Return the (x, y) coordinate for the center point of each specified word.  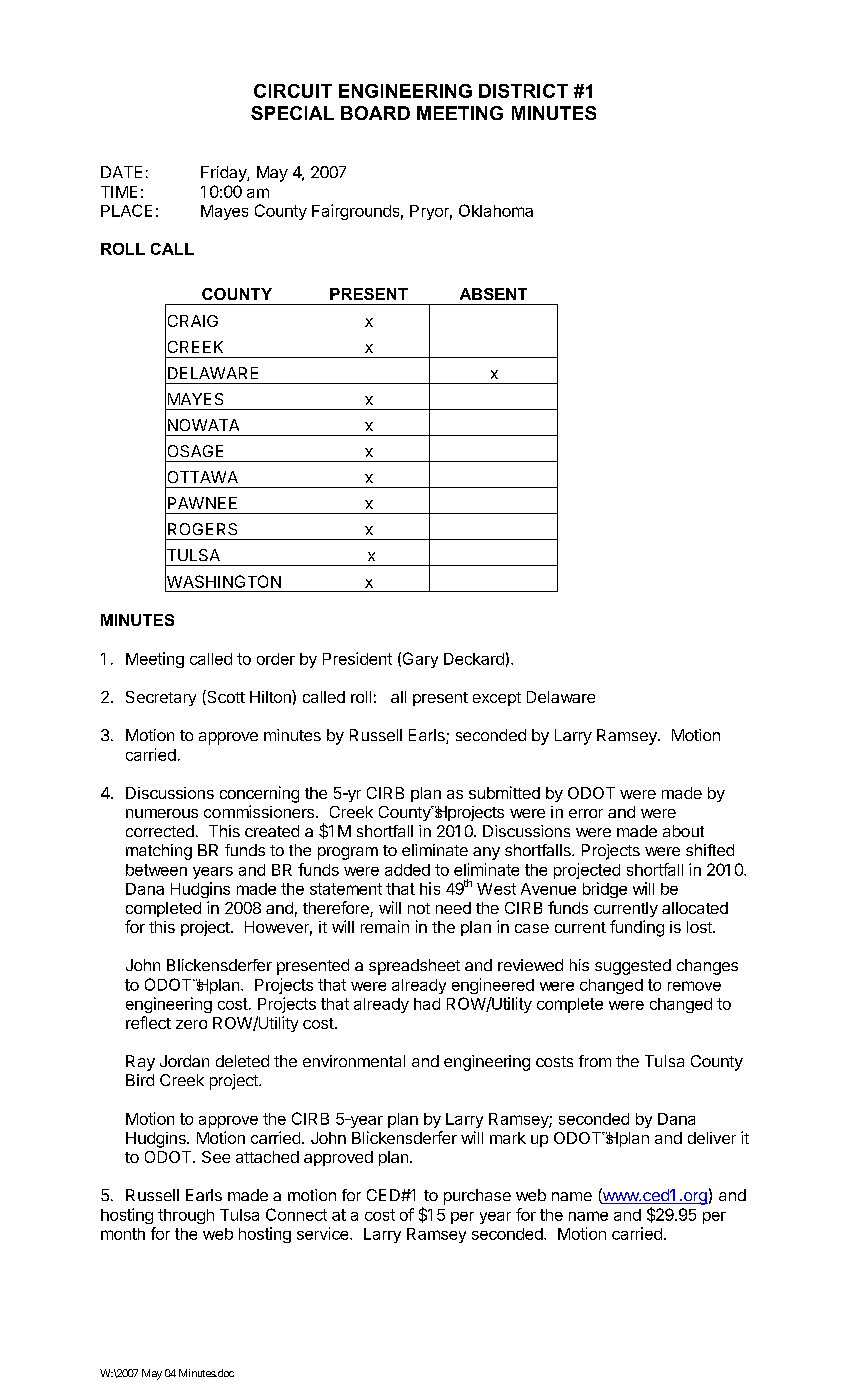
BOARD (375, 113)
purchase (477, 1197)
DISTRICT (523, 91)
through (186, 1216)
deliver (712, 1138)
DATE (121, 172)
